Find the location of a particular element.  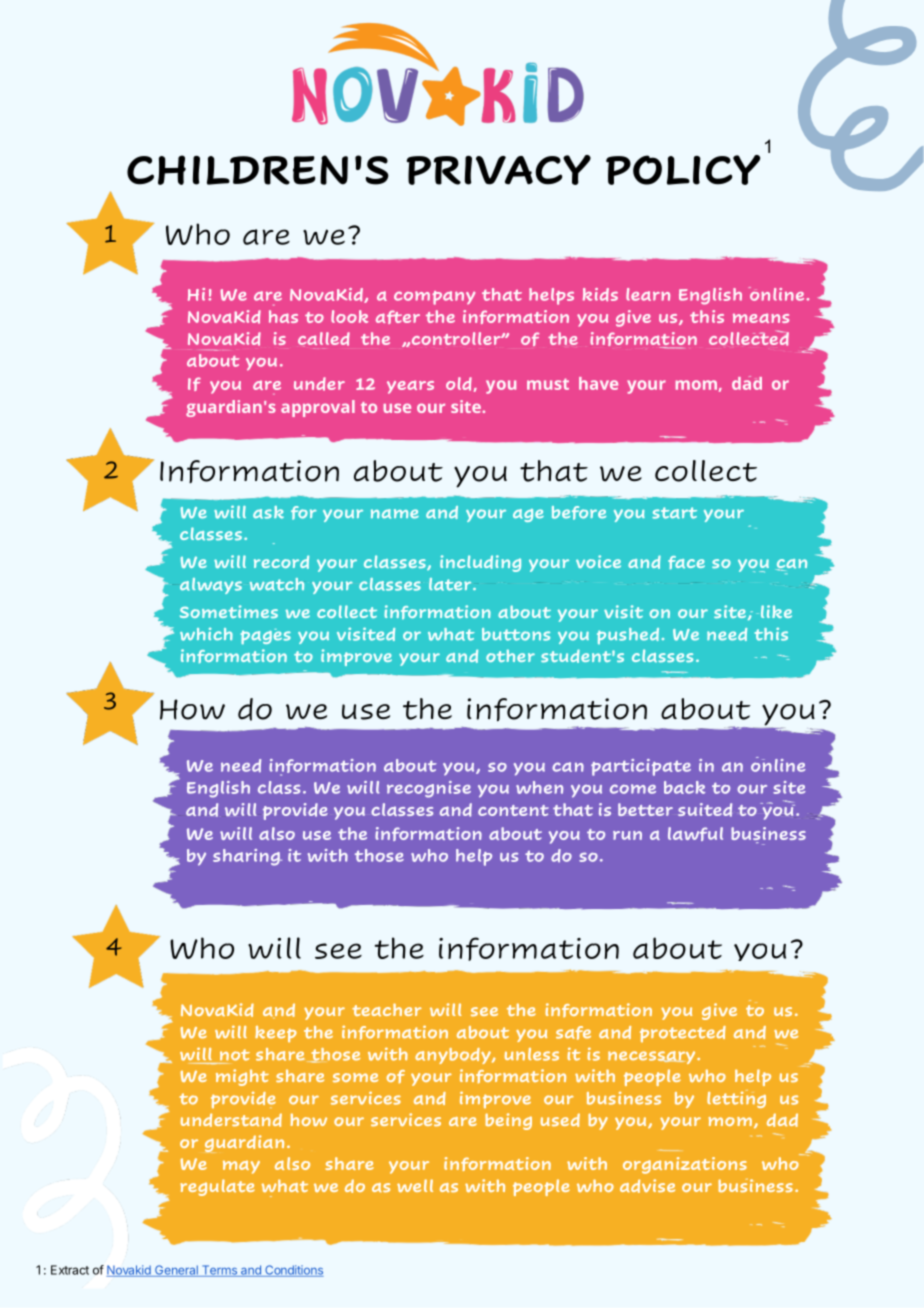

participate is located at coordinates (641, 767).
